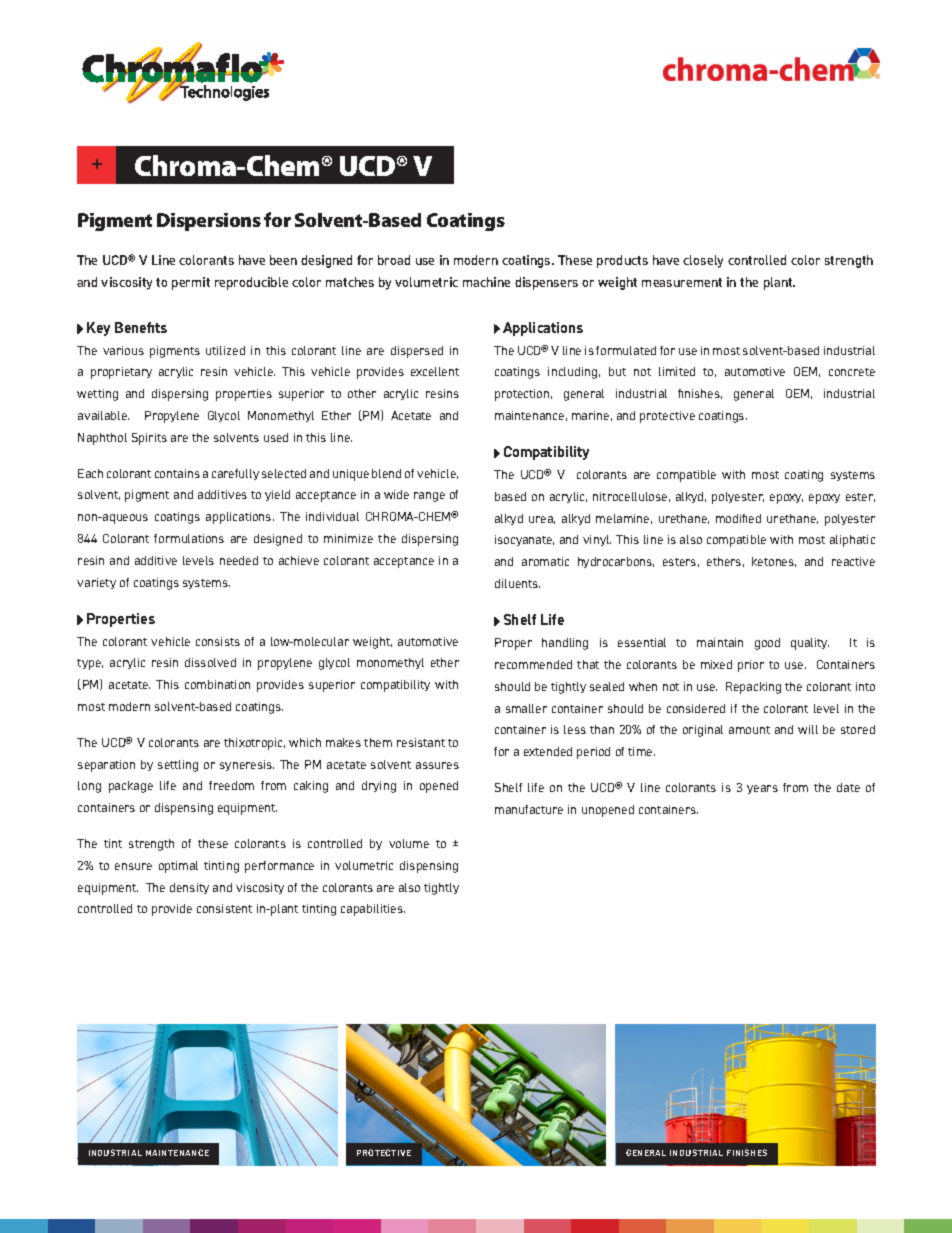 Image resolution: width=952 pixels, height=1233 pixels. Describe the element at coordinates (486, 282) in the screenshot. I see `machine` at that location.
